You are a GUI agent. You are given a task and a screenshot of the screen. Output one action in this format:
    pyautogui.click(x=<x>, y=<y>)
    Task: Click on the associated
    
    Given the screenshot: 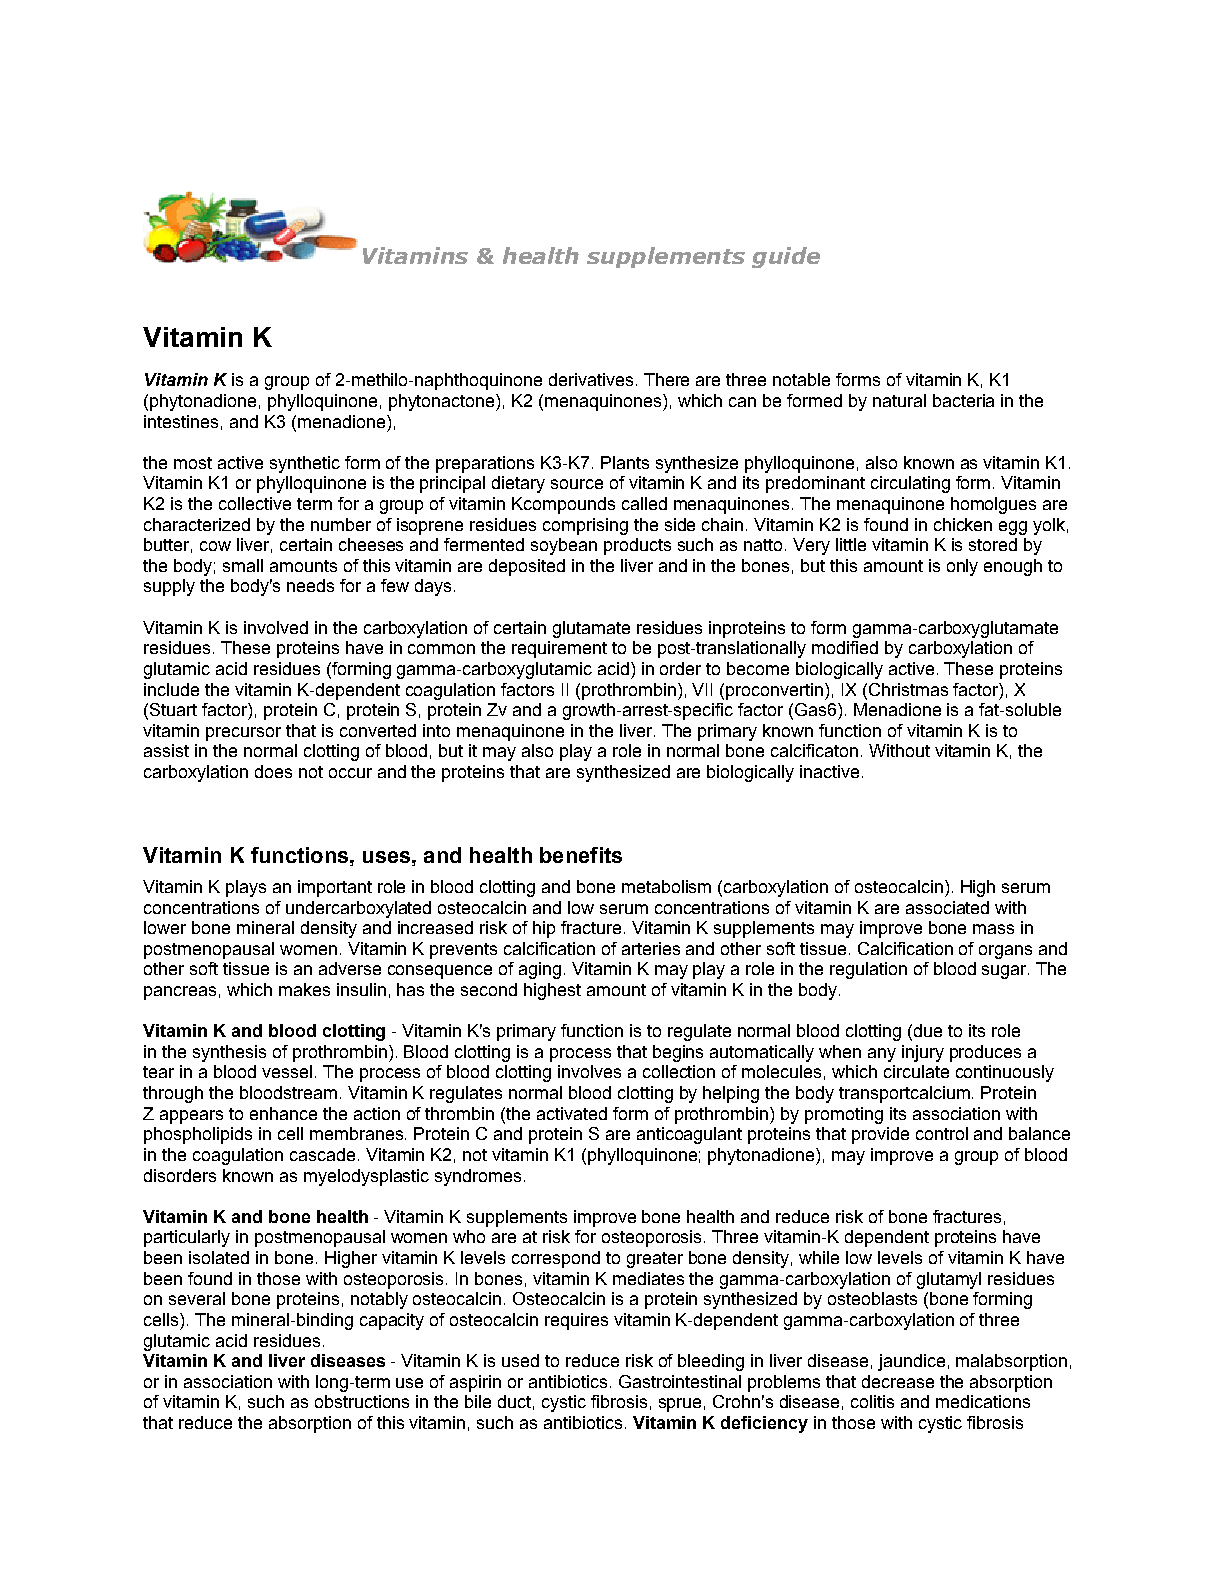 What is the action you would take?
    pyautogui.click(x=947, y=907)
